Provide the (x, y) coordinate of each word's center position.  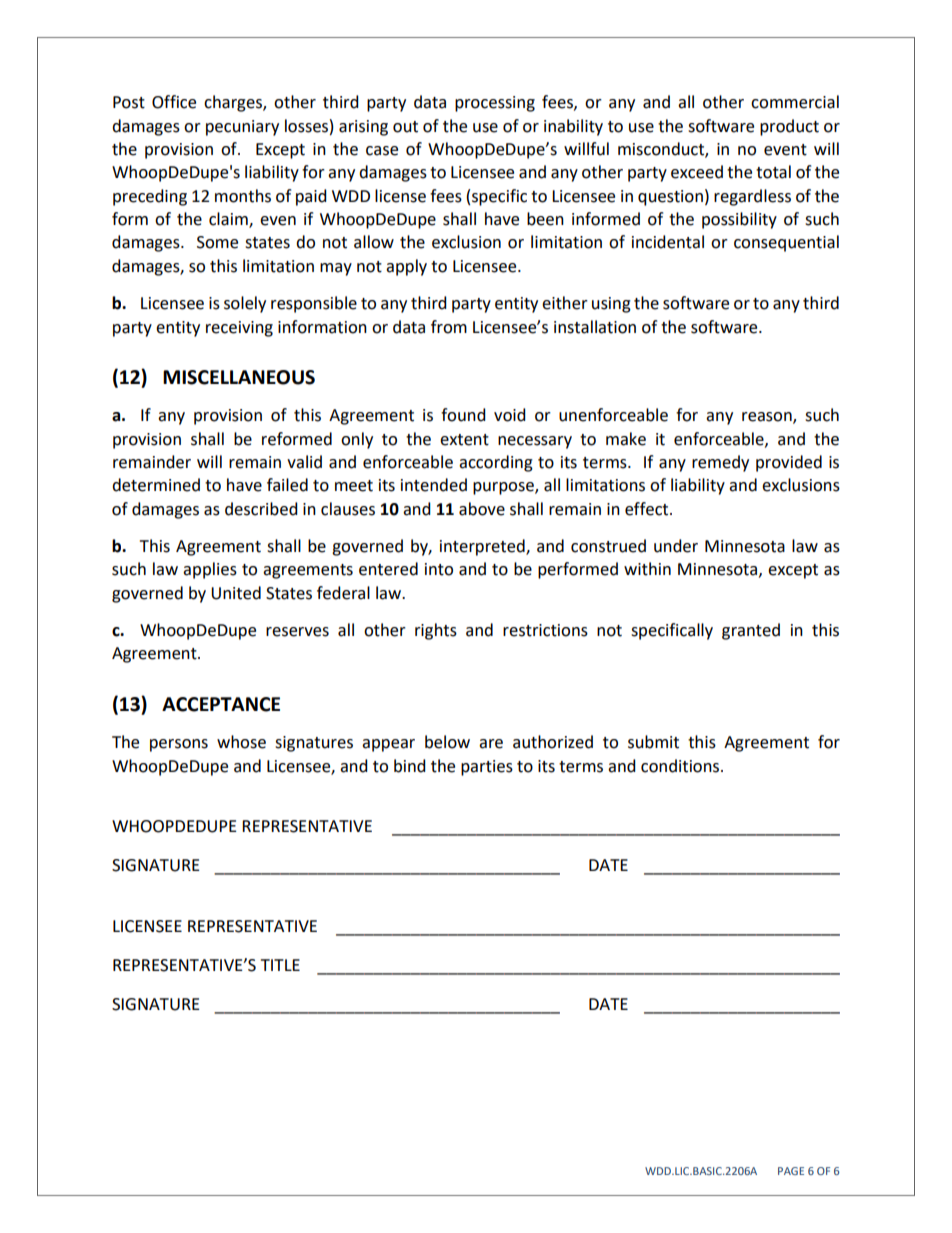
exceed (697, 172)
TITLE (280, 965)
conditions (681, 766)
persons (179, 745)
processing (495, 104)
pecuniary (242, 128)
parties (487, 768)
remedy (720, 463)
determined (156, 485)
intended (434, 485)
